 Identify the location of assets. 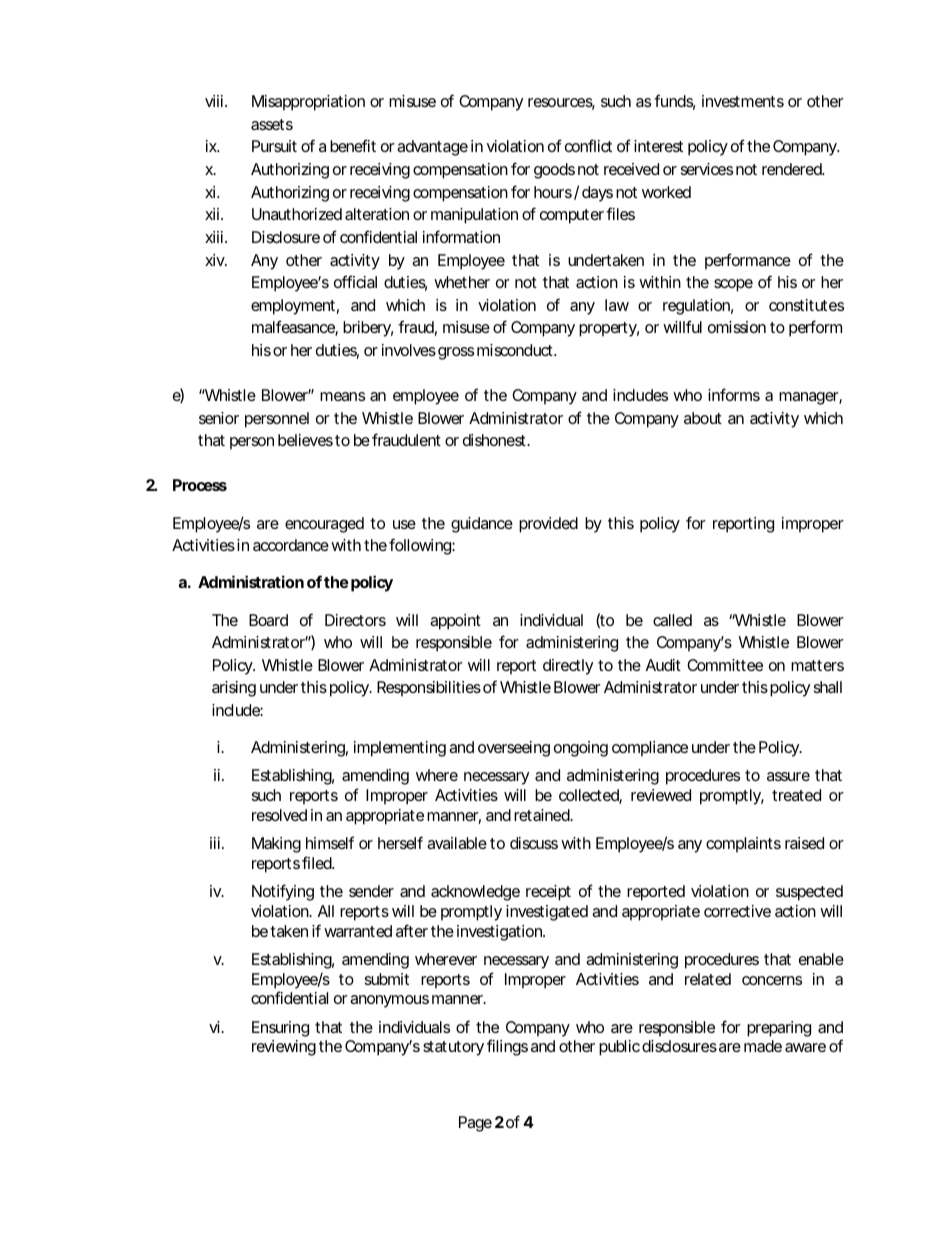
(272, 124).
